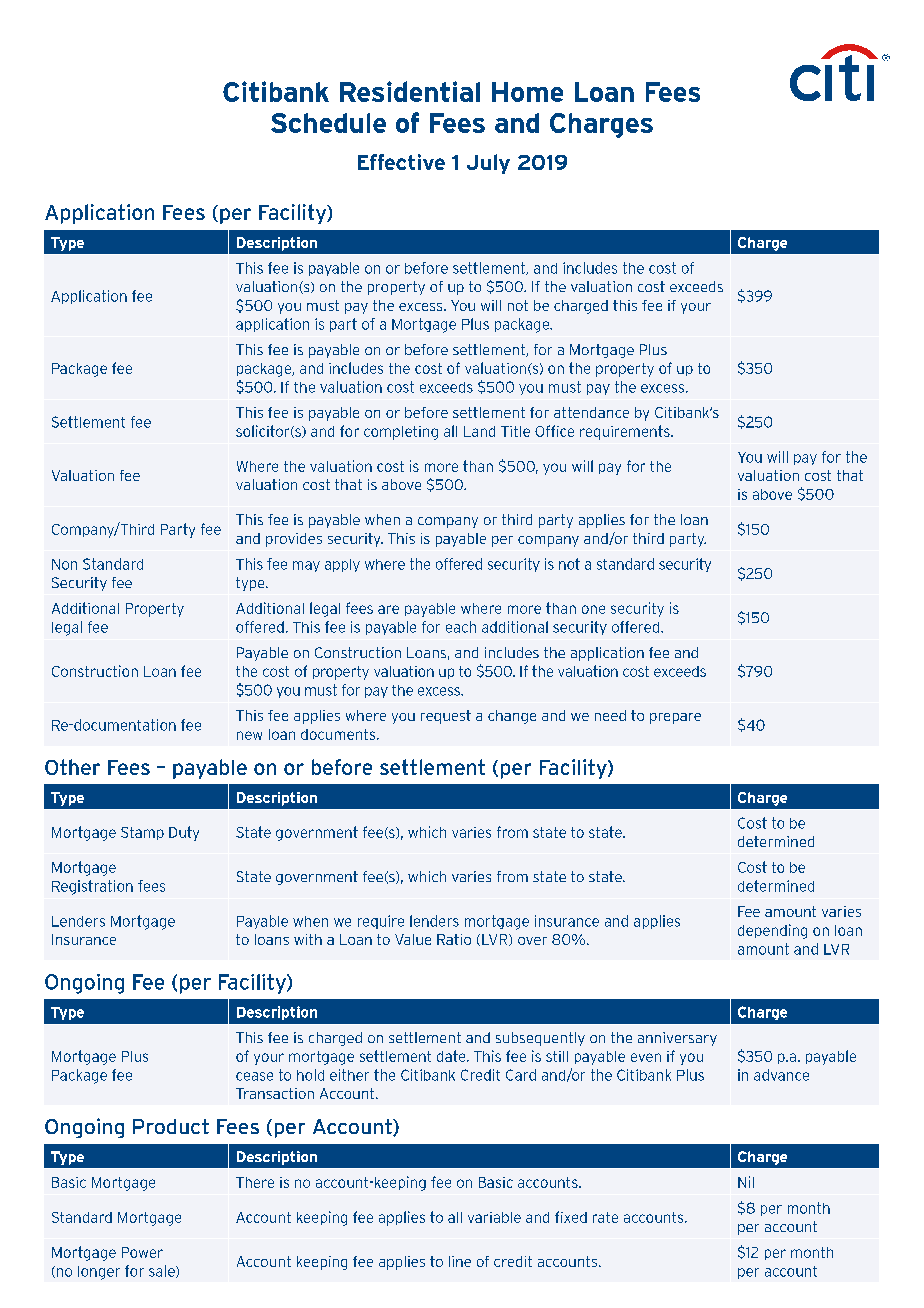  I want to click on prepare, so click(675, 718).
